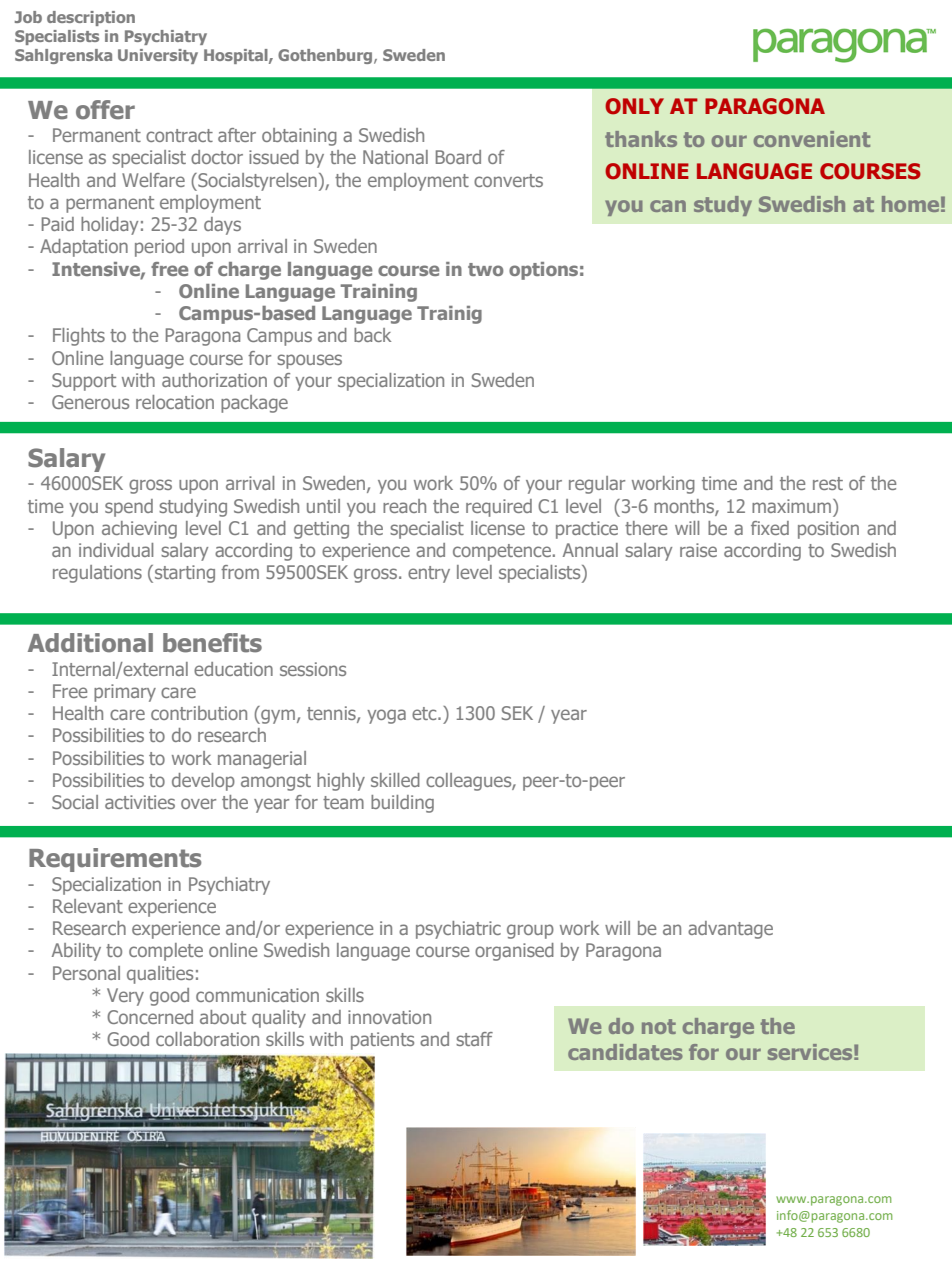 The image size is (952, 1270). What do you see at coordinates (389, 1017) in the document?
I see `innovation` at bounding box center [389, 1017].
